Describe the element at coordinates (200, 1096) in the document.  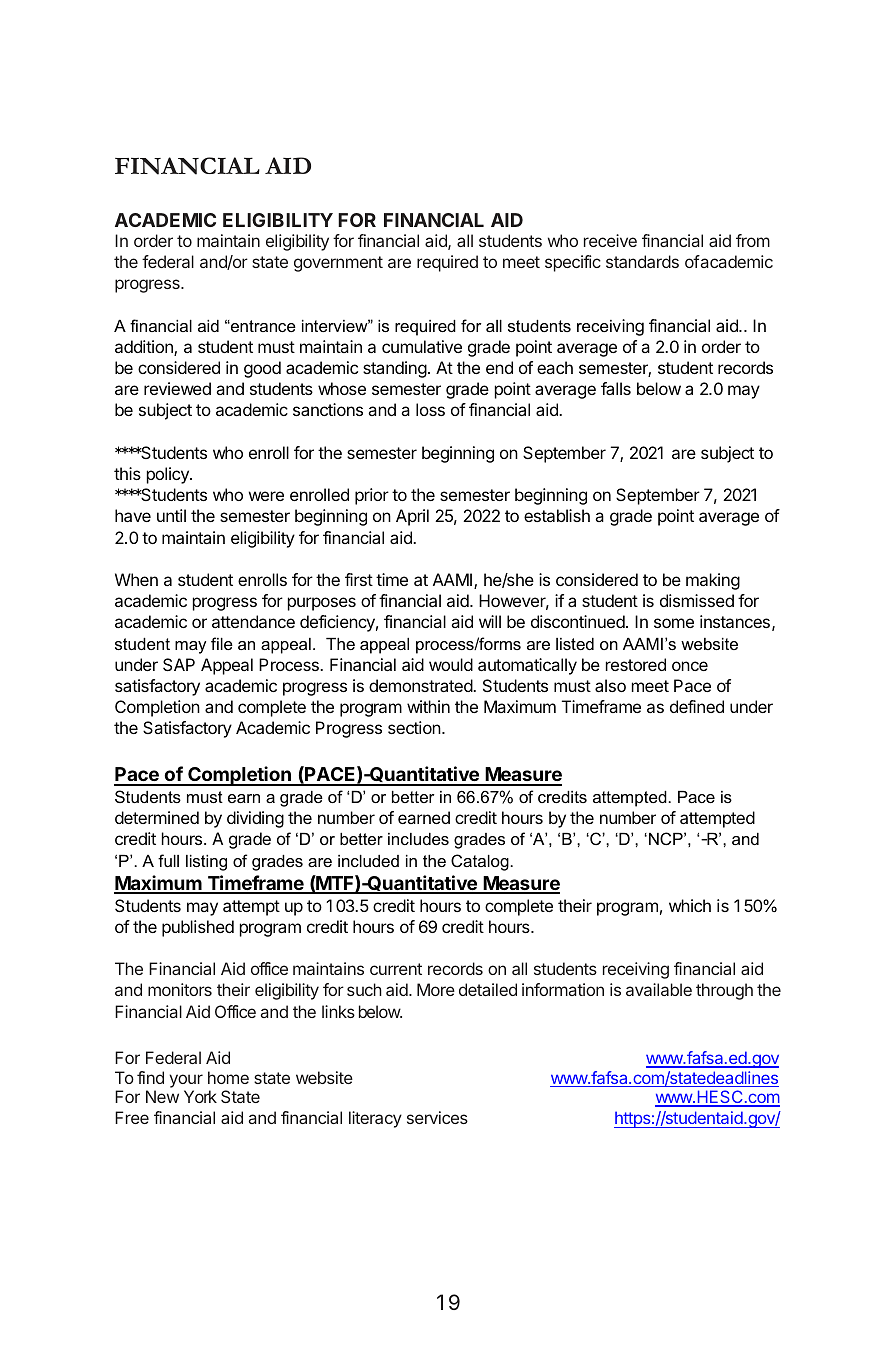
I see `York` at that location.
